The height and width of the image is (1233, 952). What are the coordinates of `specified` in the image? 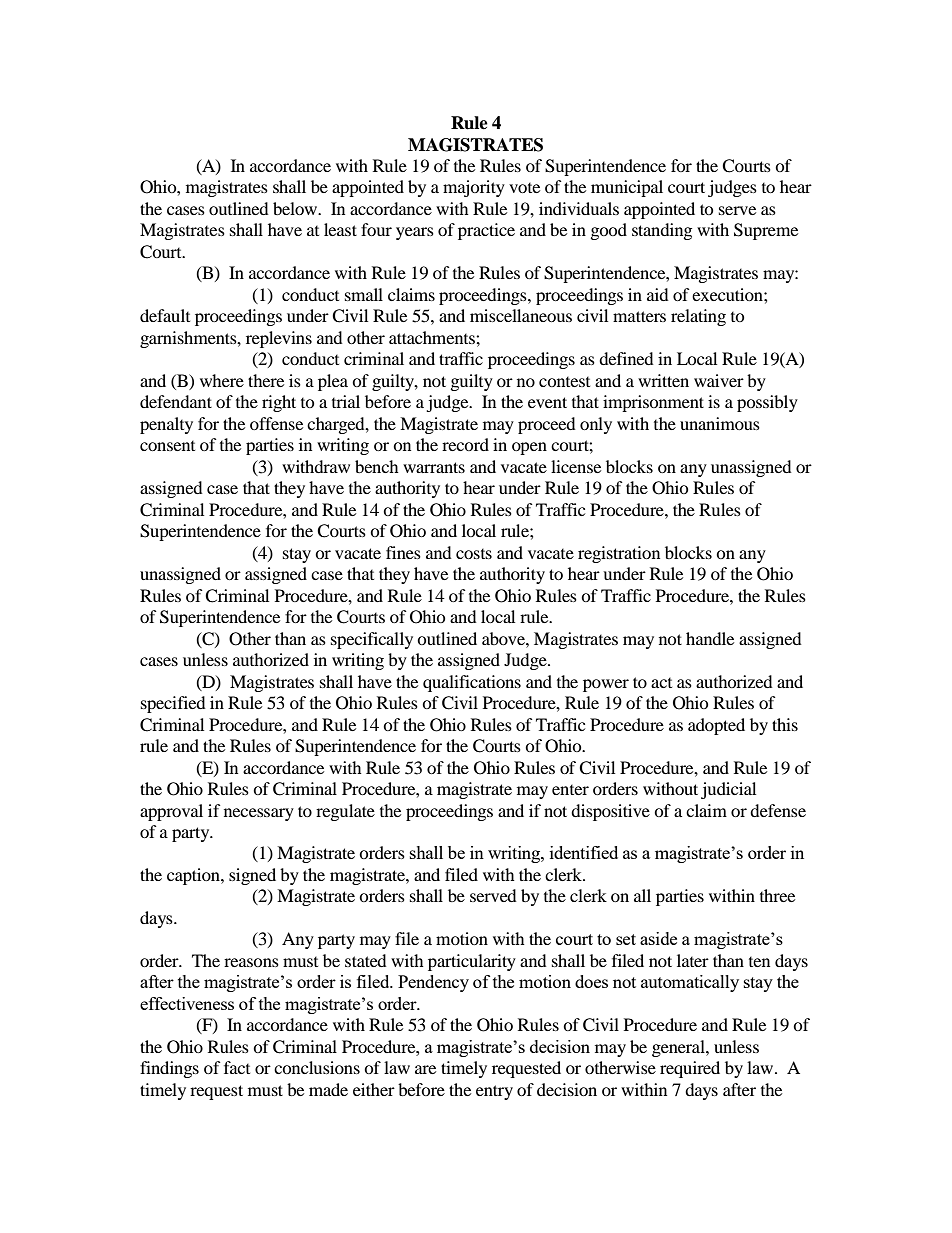 It's located at (173, 704).
